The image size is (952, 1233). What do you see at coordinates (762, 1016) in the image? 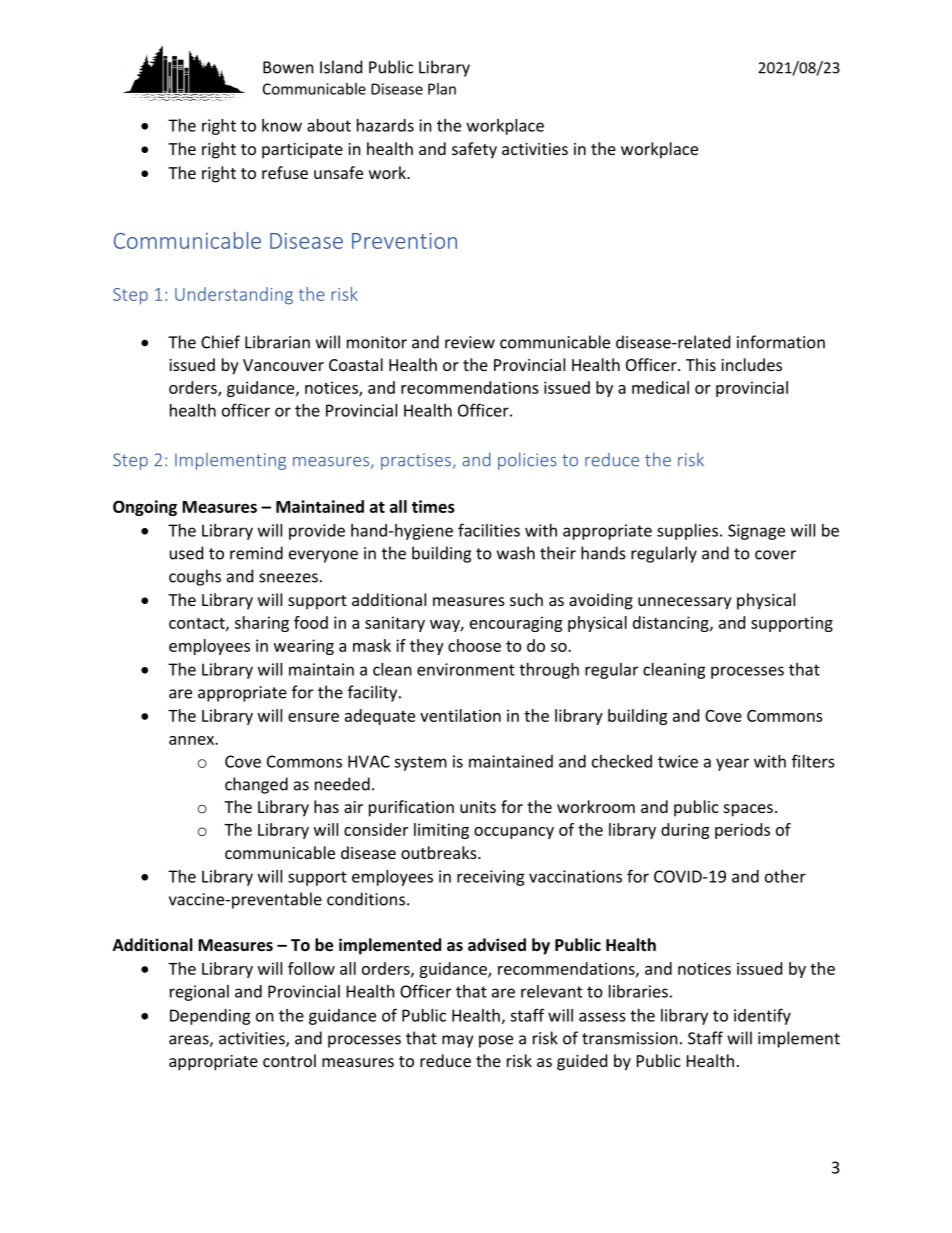
I see `identify` at bounding box center [762, 1016].
